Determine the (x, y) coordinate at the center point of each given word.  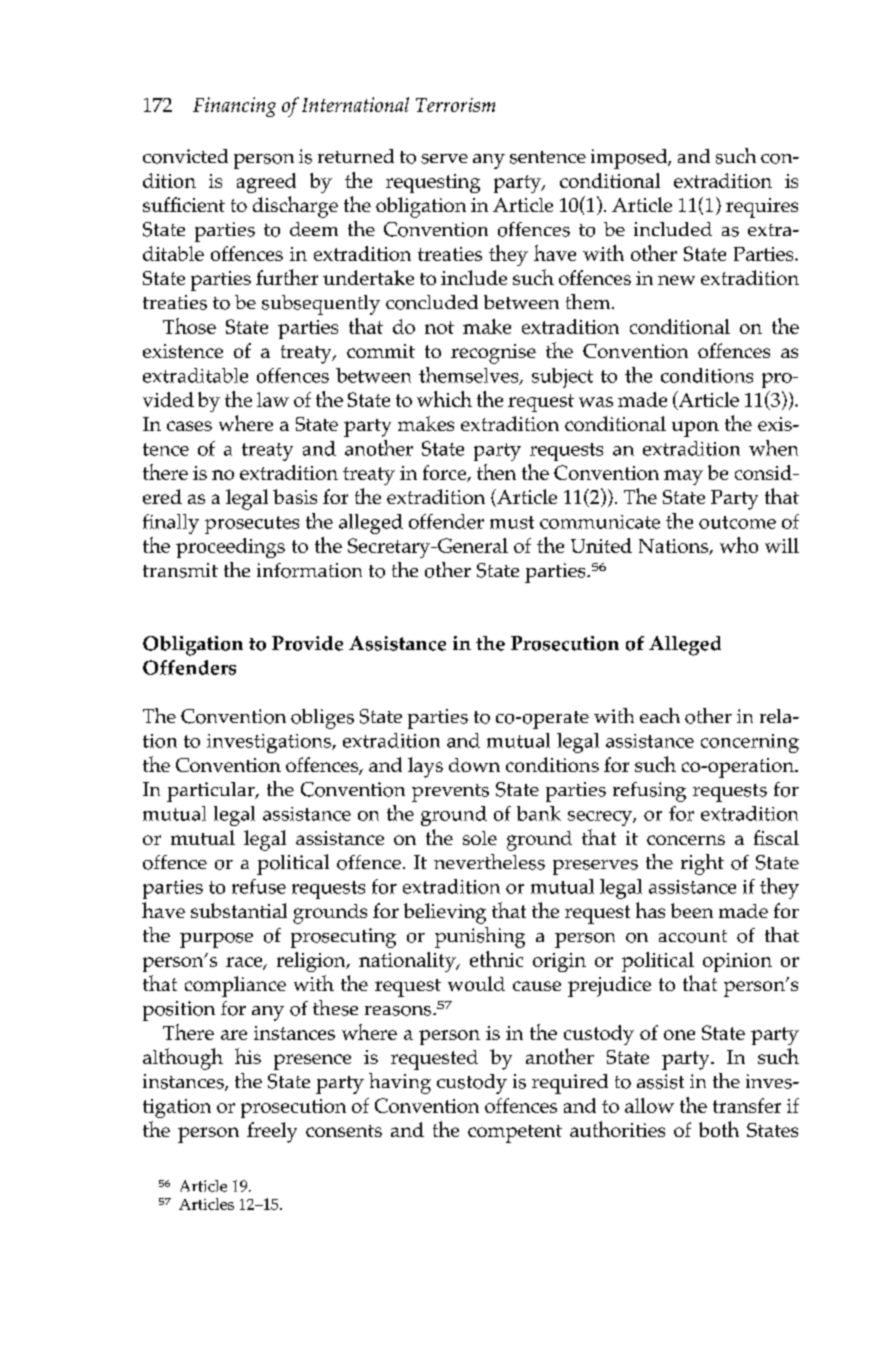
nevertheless (489, 862)
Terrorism (455, 105)
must (512, 522)
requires (762, 208)
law (273, 399)
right (702, 864)
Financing (234, 107)
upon (695, 429)
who (739, 545)
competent (515, 1134)
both (719, 1129)
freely (272, 1132)
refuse (259, 886)
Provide (307, 643)
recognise (493, 354)
